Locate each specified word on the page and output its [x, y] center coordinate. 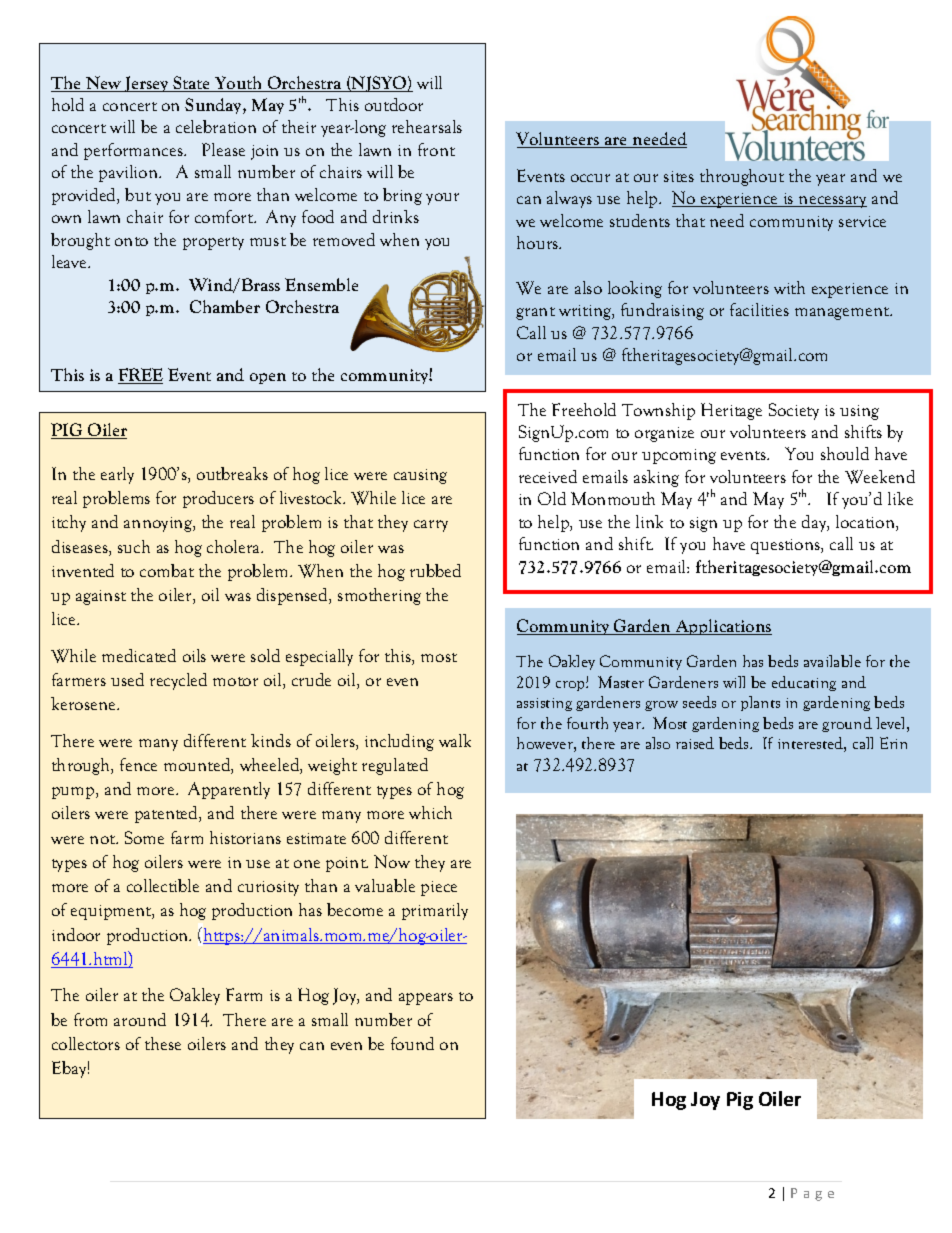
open [268, 378]
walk [455, 740]
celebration [216, 126]
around [140, 1019]
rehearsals [427, 126]
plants [760, 703]
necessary [832, 202]
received [548, 476]
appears [426, 999]
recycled [178, 681]
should [845, 453]
